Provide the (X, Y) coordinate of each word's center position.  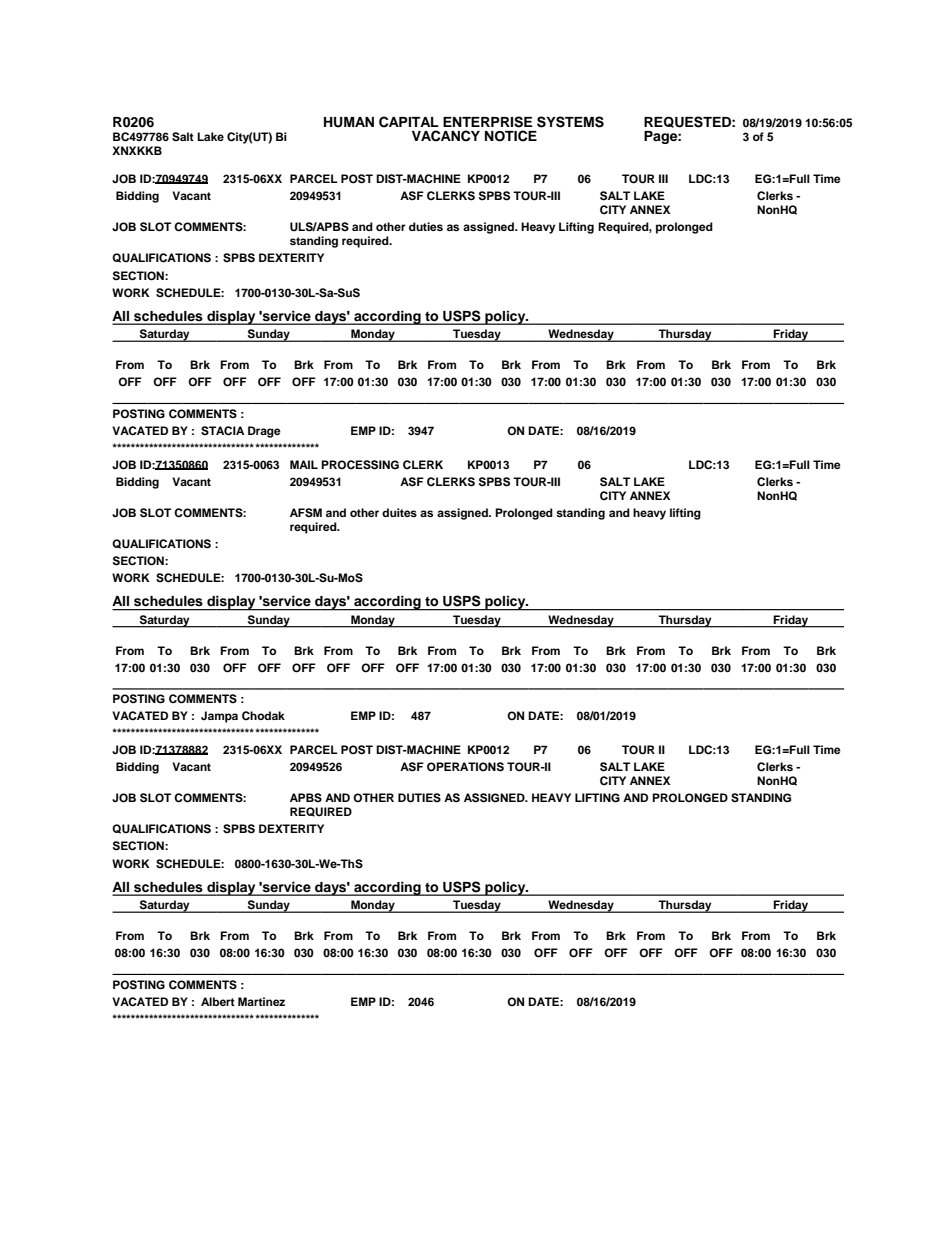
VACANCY (446, 136)
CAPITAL (409, 122)
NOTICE (511, 136)
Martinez (261, 1001)
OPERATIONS (465, 767)
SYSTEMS (570, 122)
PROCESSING (360, 465)
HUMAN (349, 122)
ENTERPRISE (487, 122)
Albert (218, 1001)
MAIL (304, 464)
